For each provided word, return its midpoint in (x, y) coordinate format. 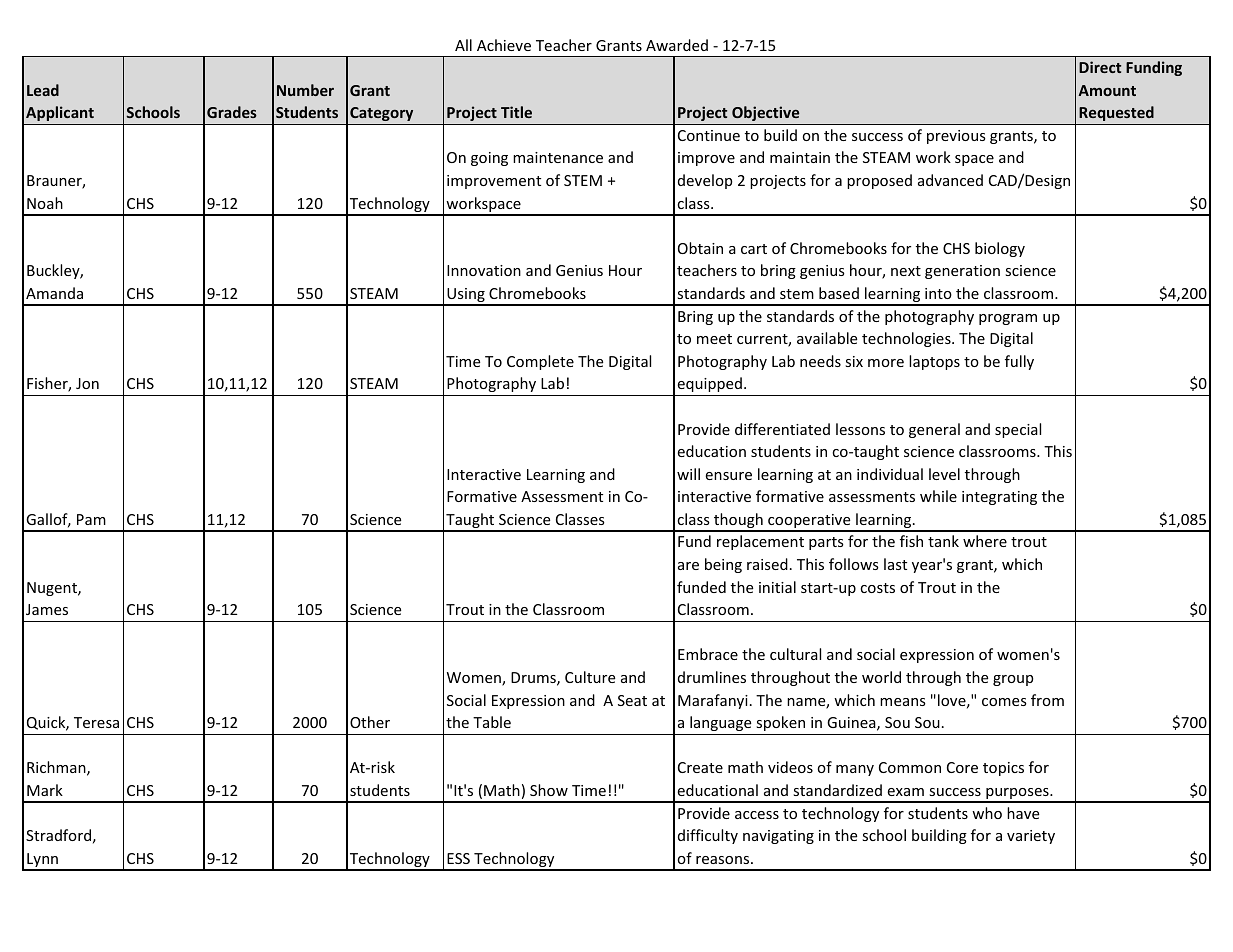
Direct (1100, 67)
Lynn (42, 861)
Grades (232, 112)
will (688, 474)
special (1018, 430)
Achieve (504, 45)
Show (549, 790)
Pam (91, 519)
